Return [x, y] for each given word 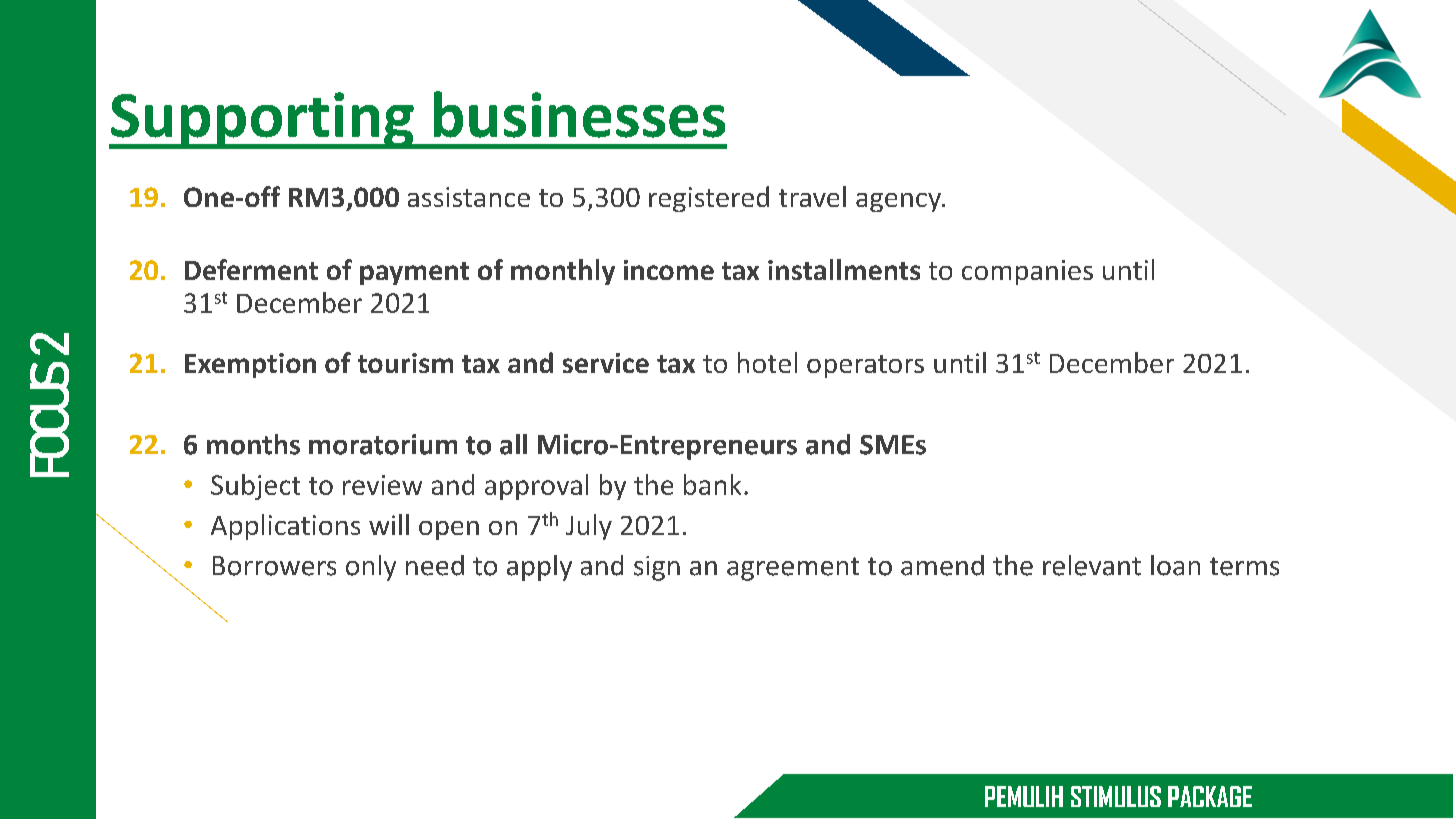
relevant [1092, 565]
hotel [767, 362]
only [371, 568]
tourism [405, 363]
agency [899, 202]
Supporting [262, 120]
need [435, 565]
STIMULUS [1116, 796]
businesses [579, 114]
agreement [793, 569]
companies [1027, 272]
